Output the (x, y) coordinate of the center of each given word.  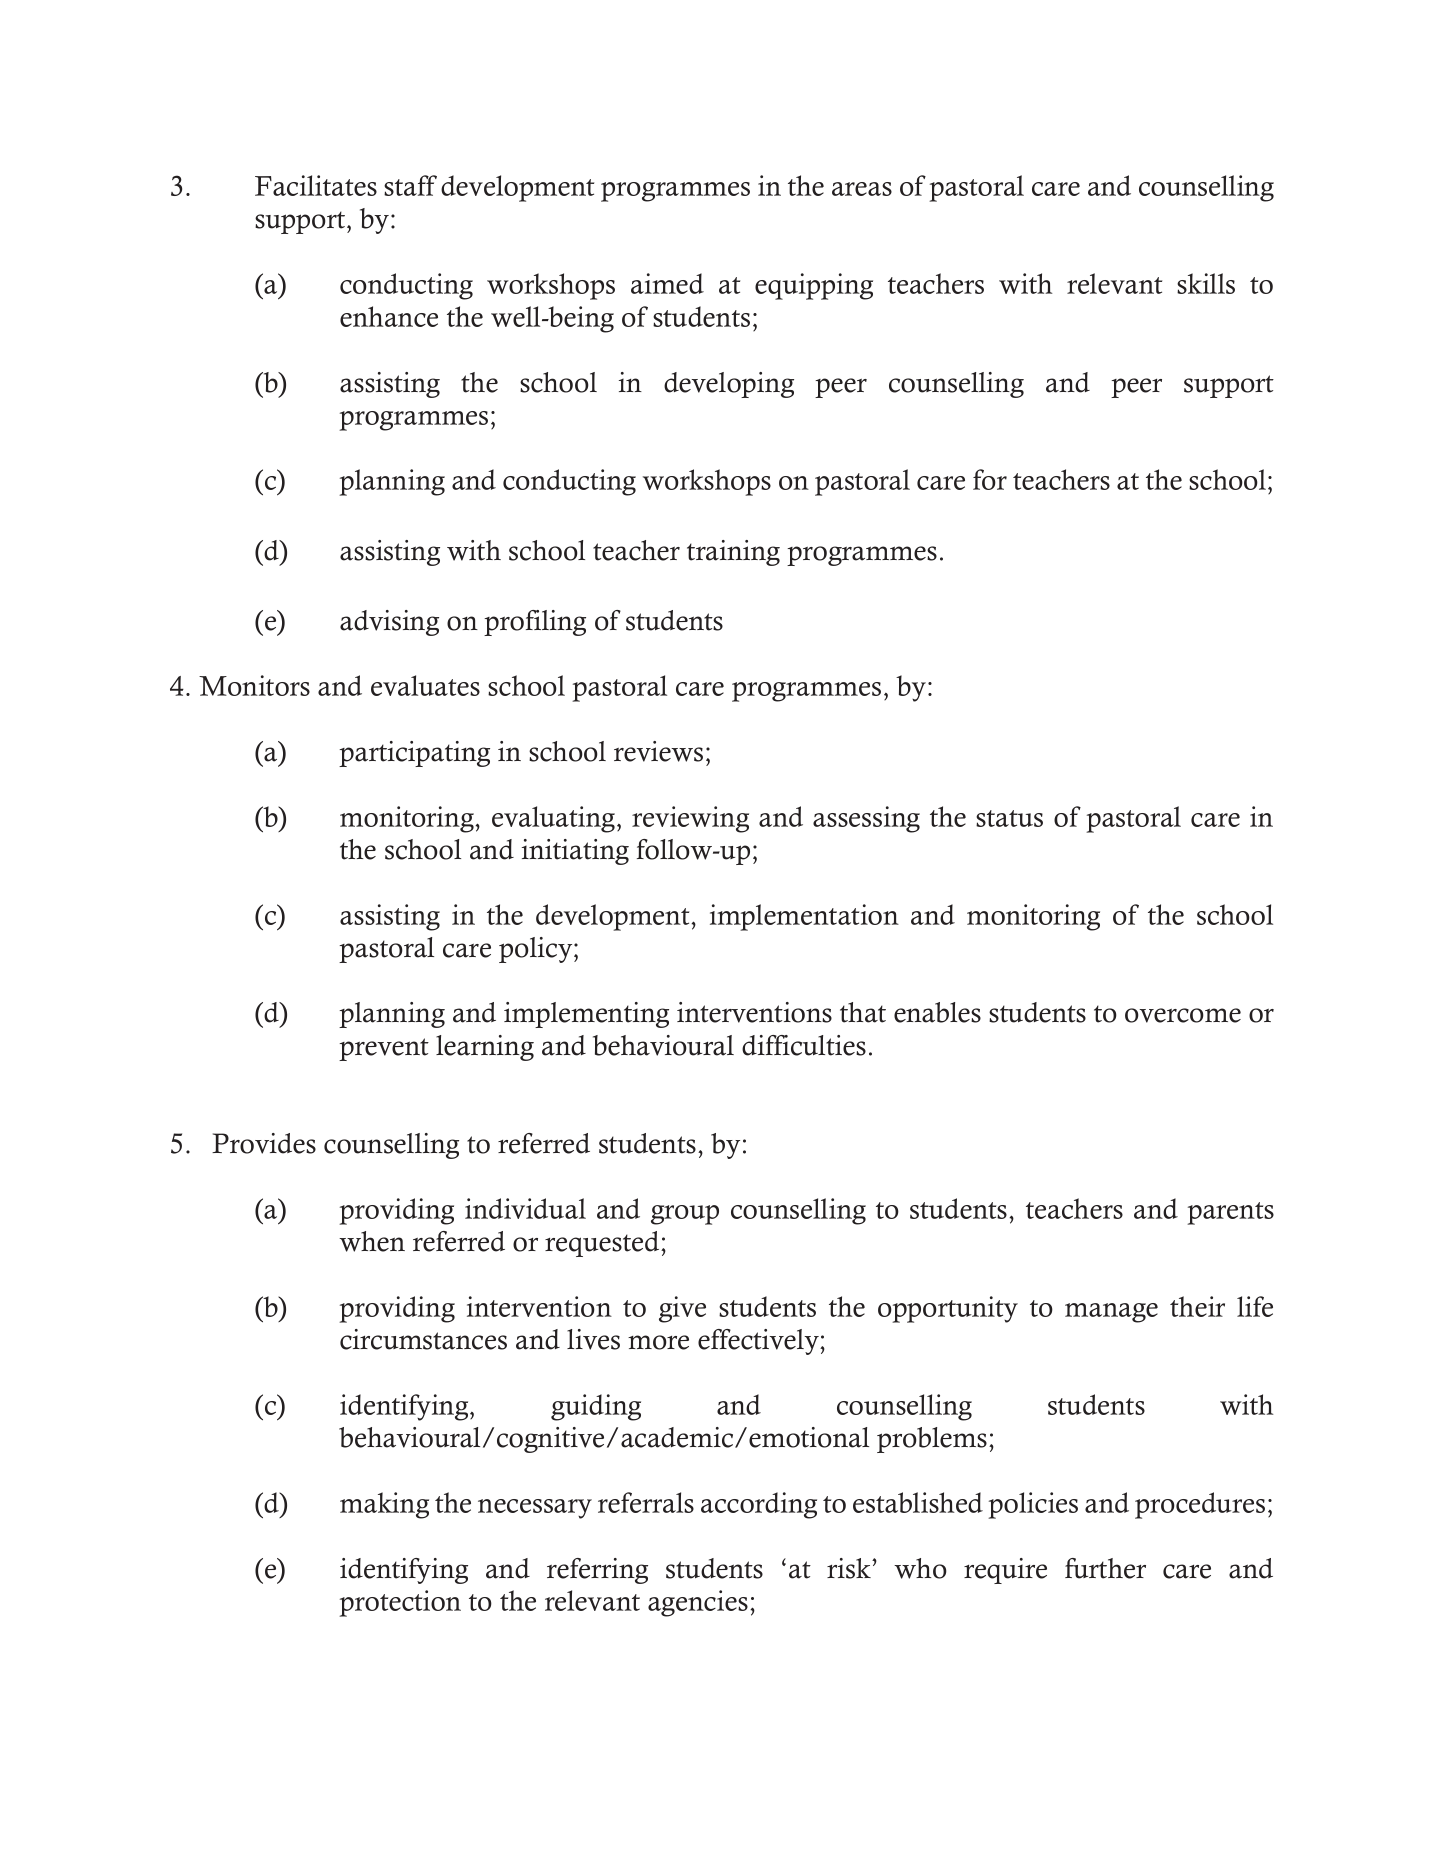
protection (400, 1603)
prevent (384, 1049)
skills (1206, 283)
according (759, 1505)
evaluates (425, 685)
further (1105, 1568)
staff (410, 185)
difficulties (804, 1045)
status (1009, 818)
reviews (658, 751)
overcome (1183, 1015)
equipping (814, 286)
